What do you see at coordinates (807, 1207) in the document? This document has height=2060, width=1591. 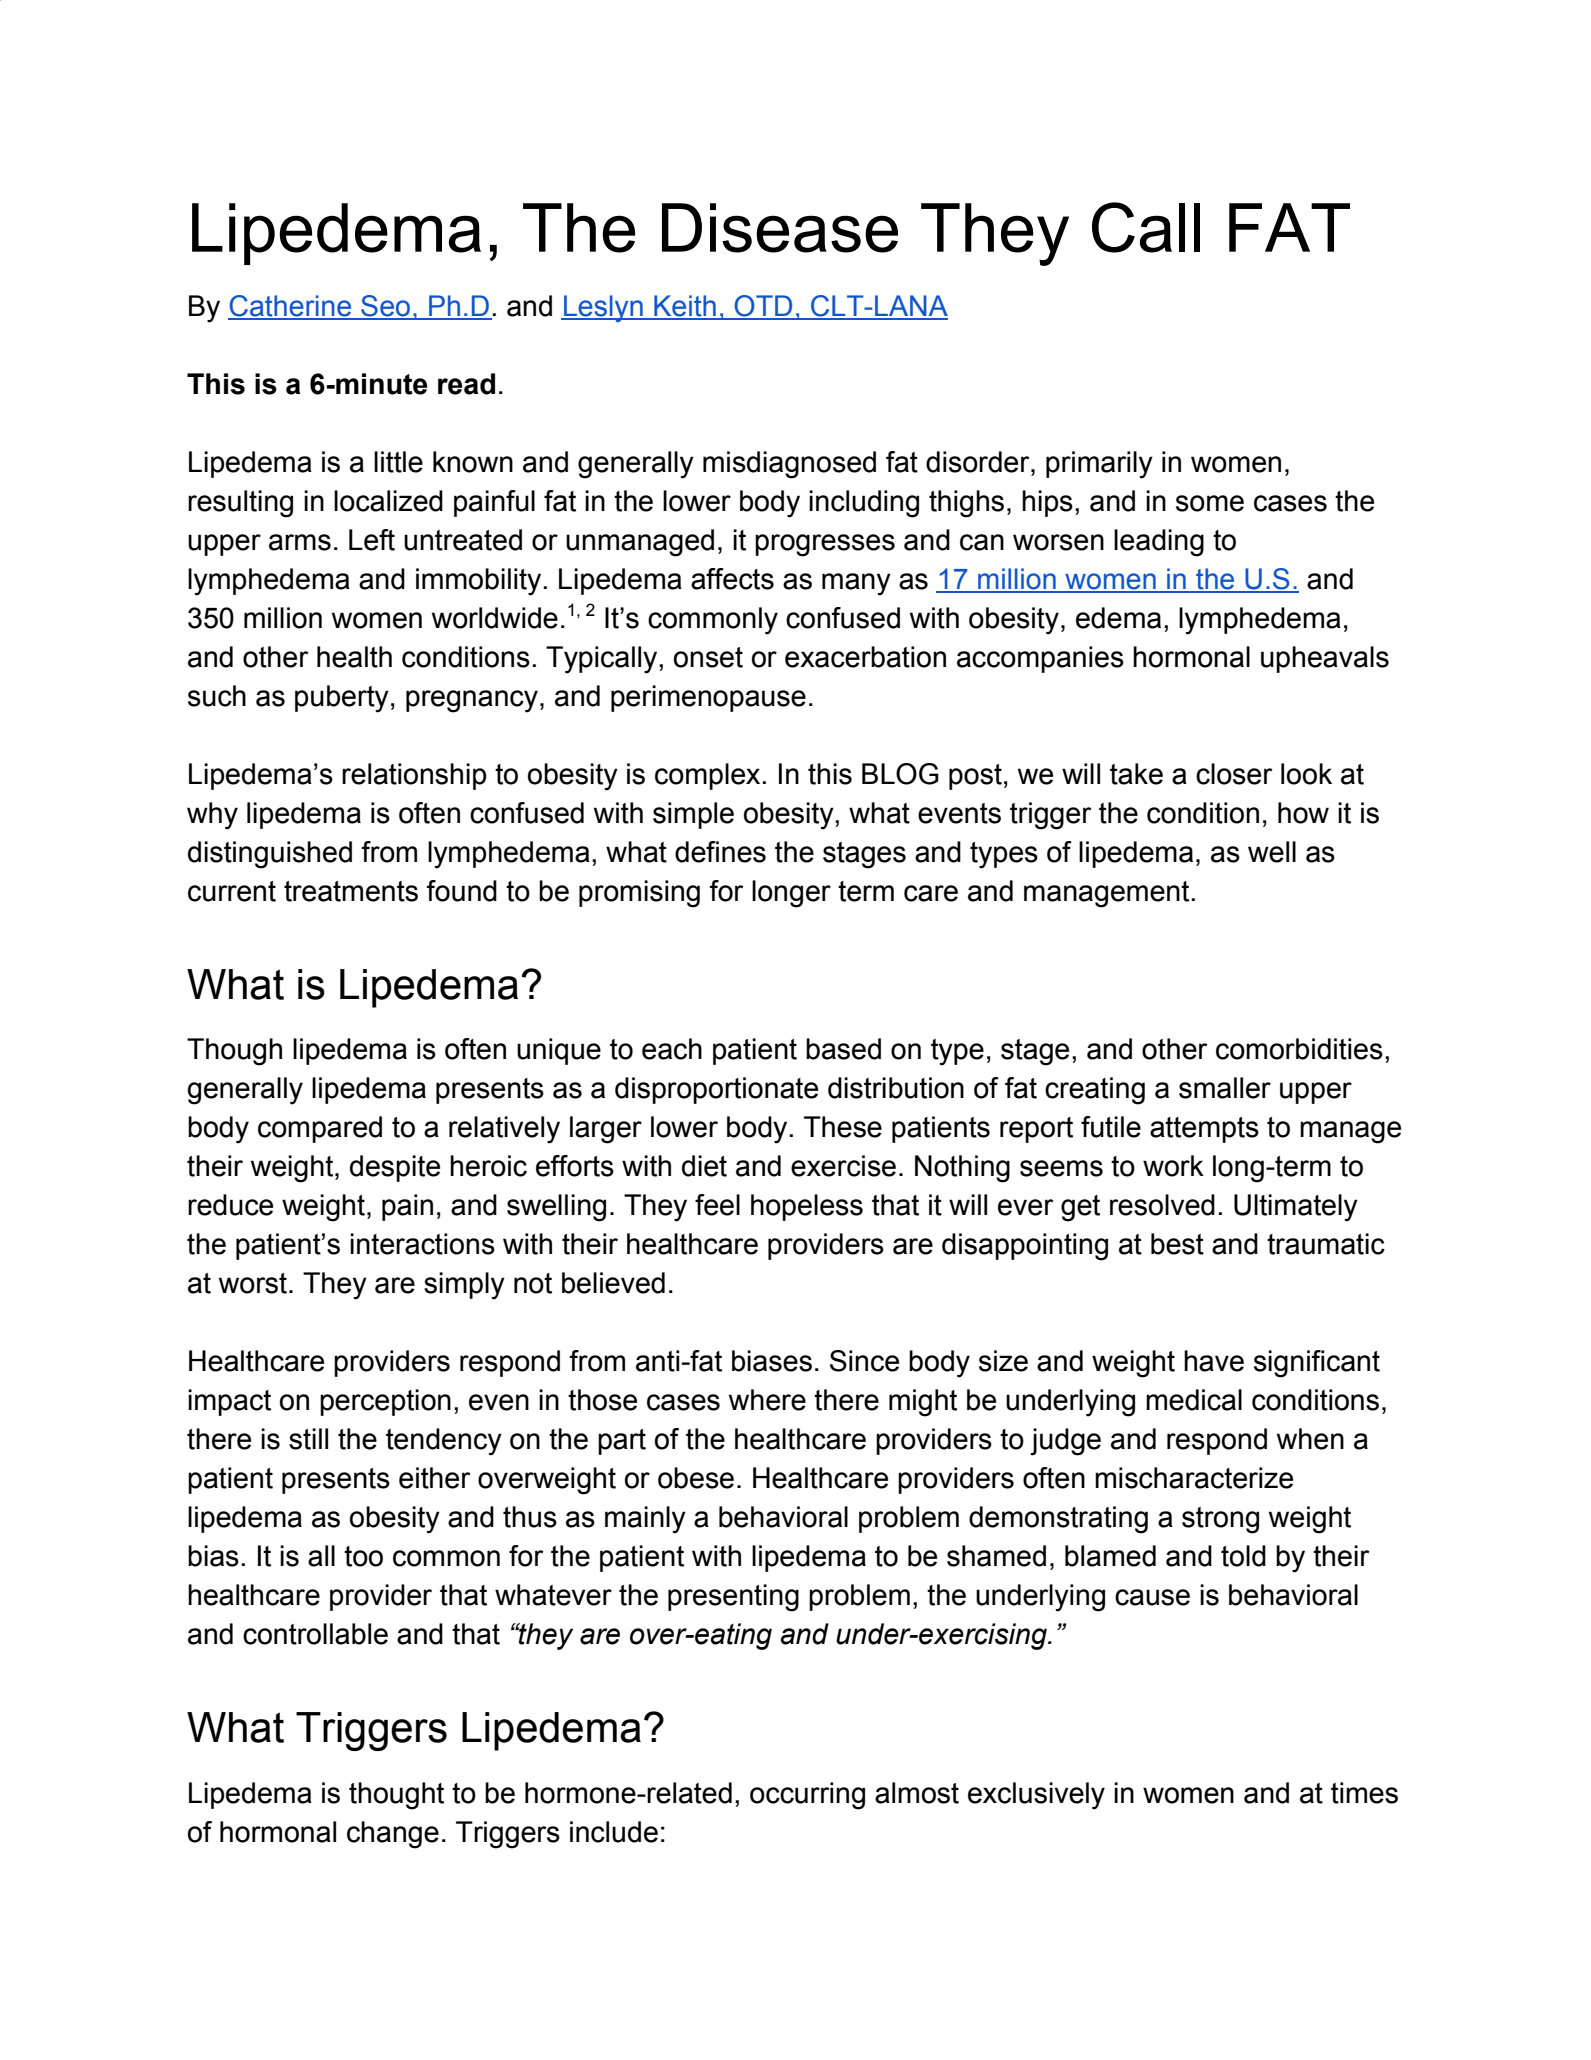 I see `hopeless` at bounding box center [807, 1207].
